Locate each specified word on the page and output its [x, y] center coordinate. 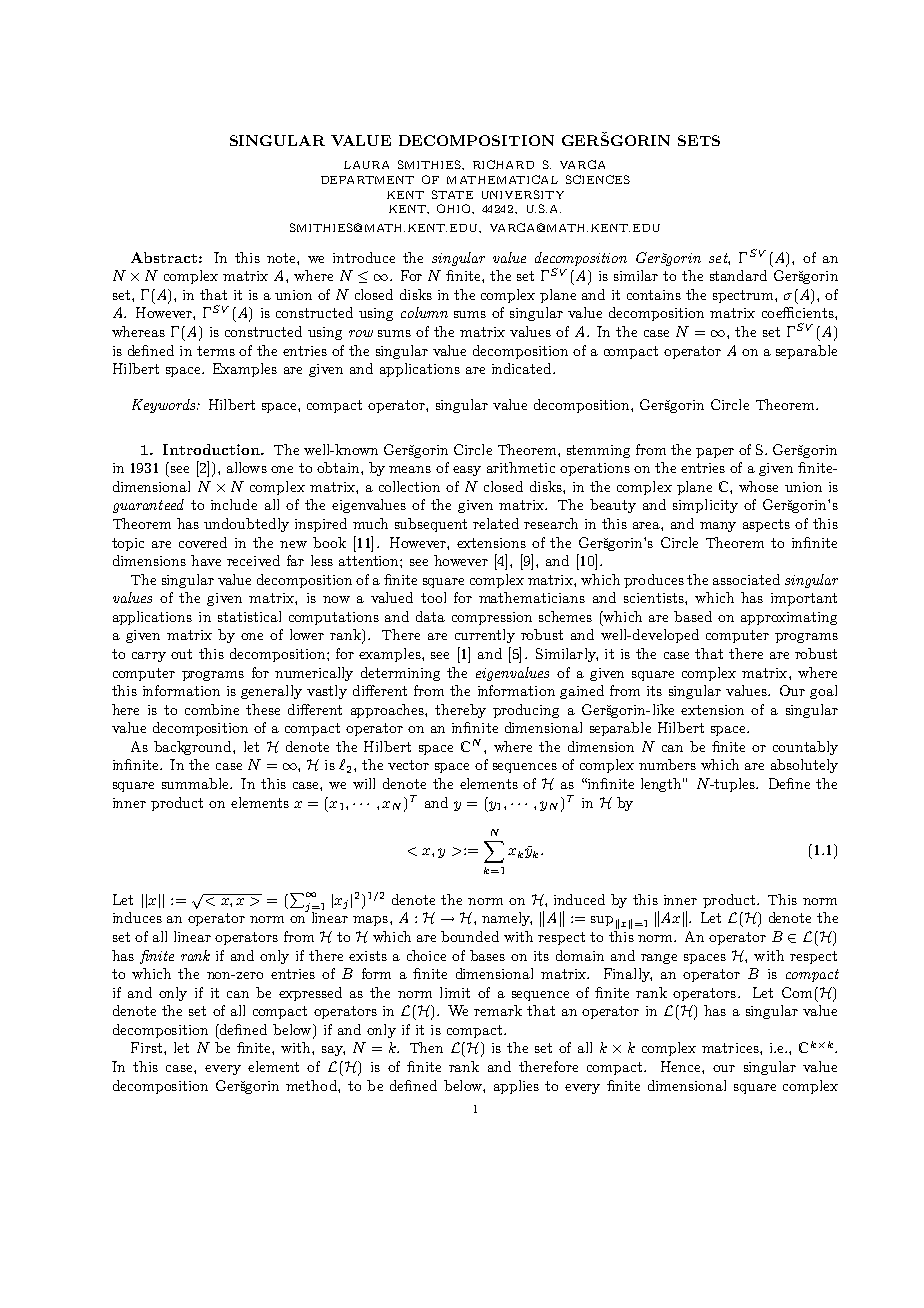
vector [408, 765]
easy [467, 471]
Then [426, 1047]
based [693, 616]
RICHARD [503, 164]
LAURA [366, 165]
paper [715, 453]
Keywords [165, 406]
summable [196, 783]
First [148, 1047]
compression [492, 618]
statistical [249, 616]
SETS [699, 140]
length [662, 785]
